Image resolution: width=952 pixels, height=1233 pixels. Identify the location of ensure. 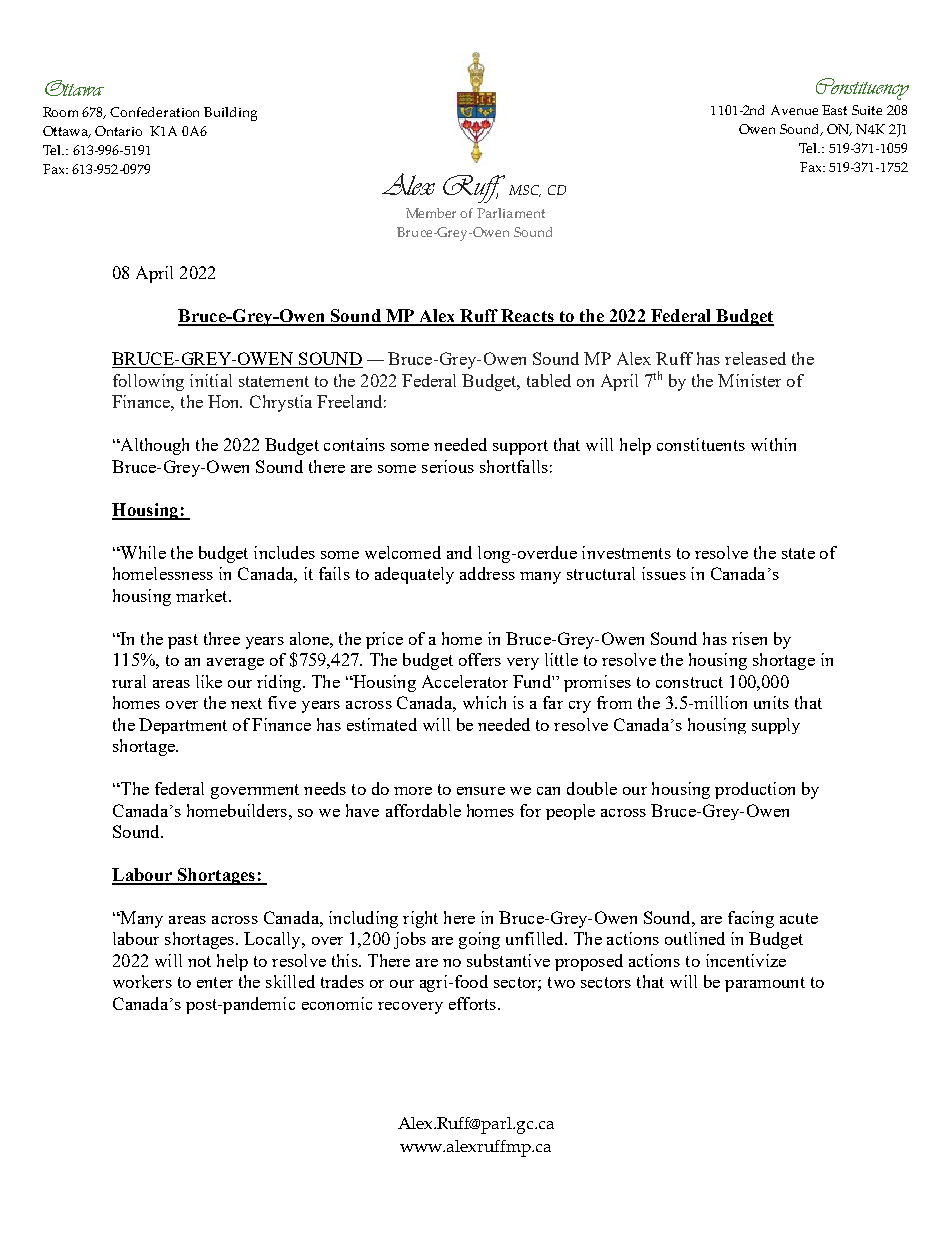
(481, 791).
